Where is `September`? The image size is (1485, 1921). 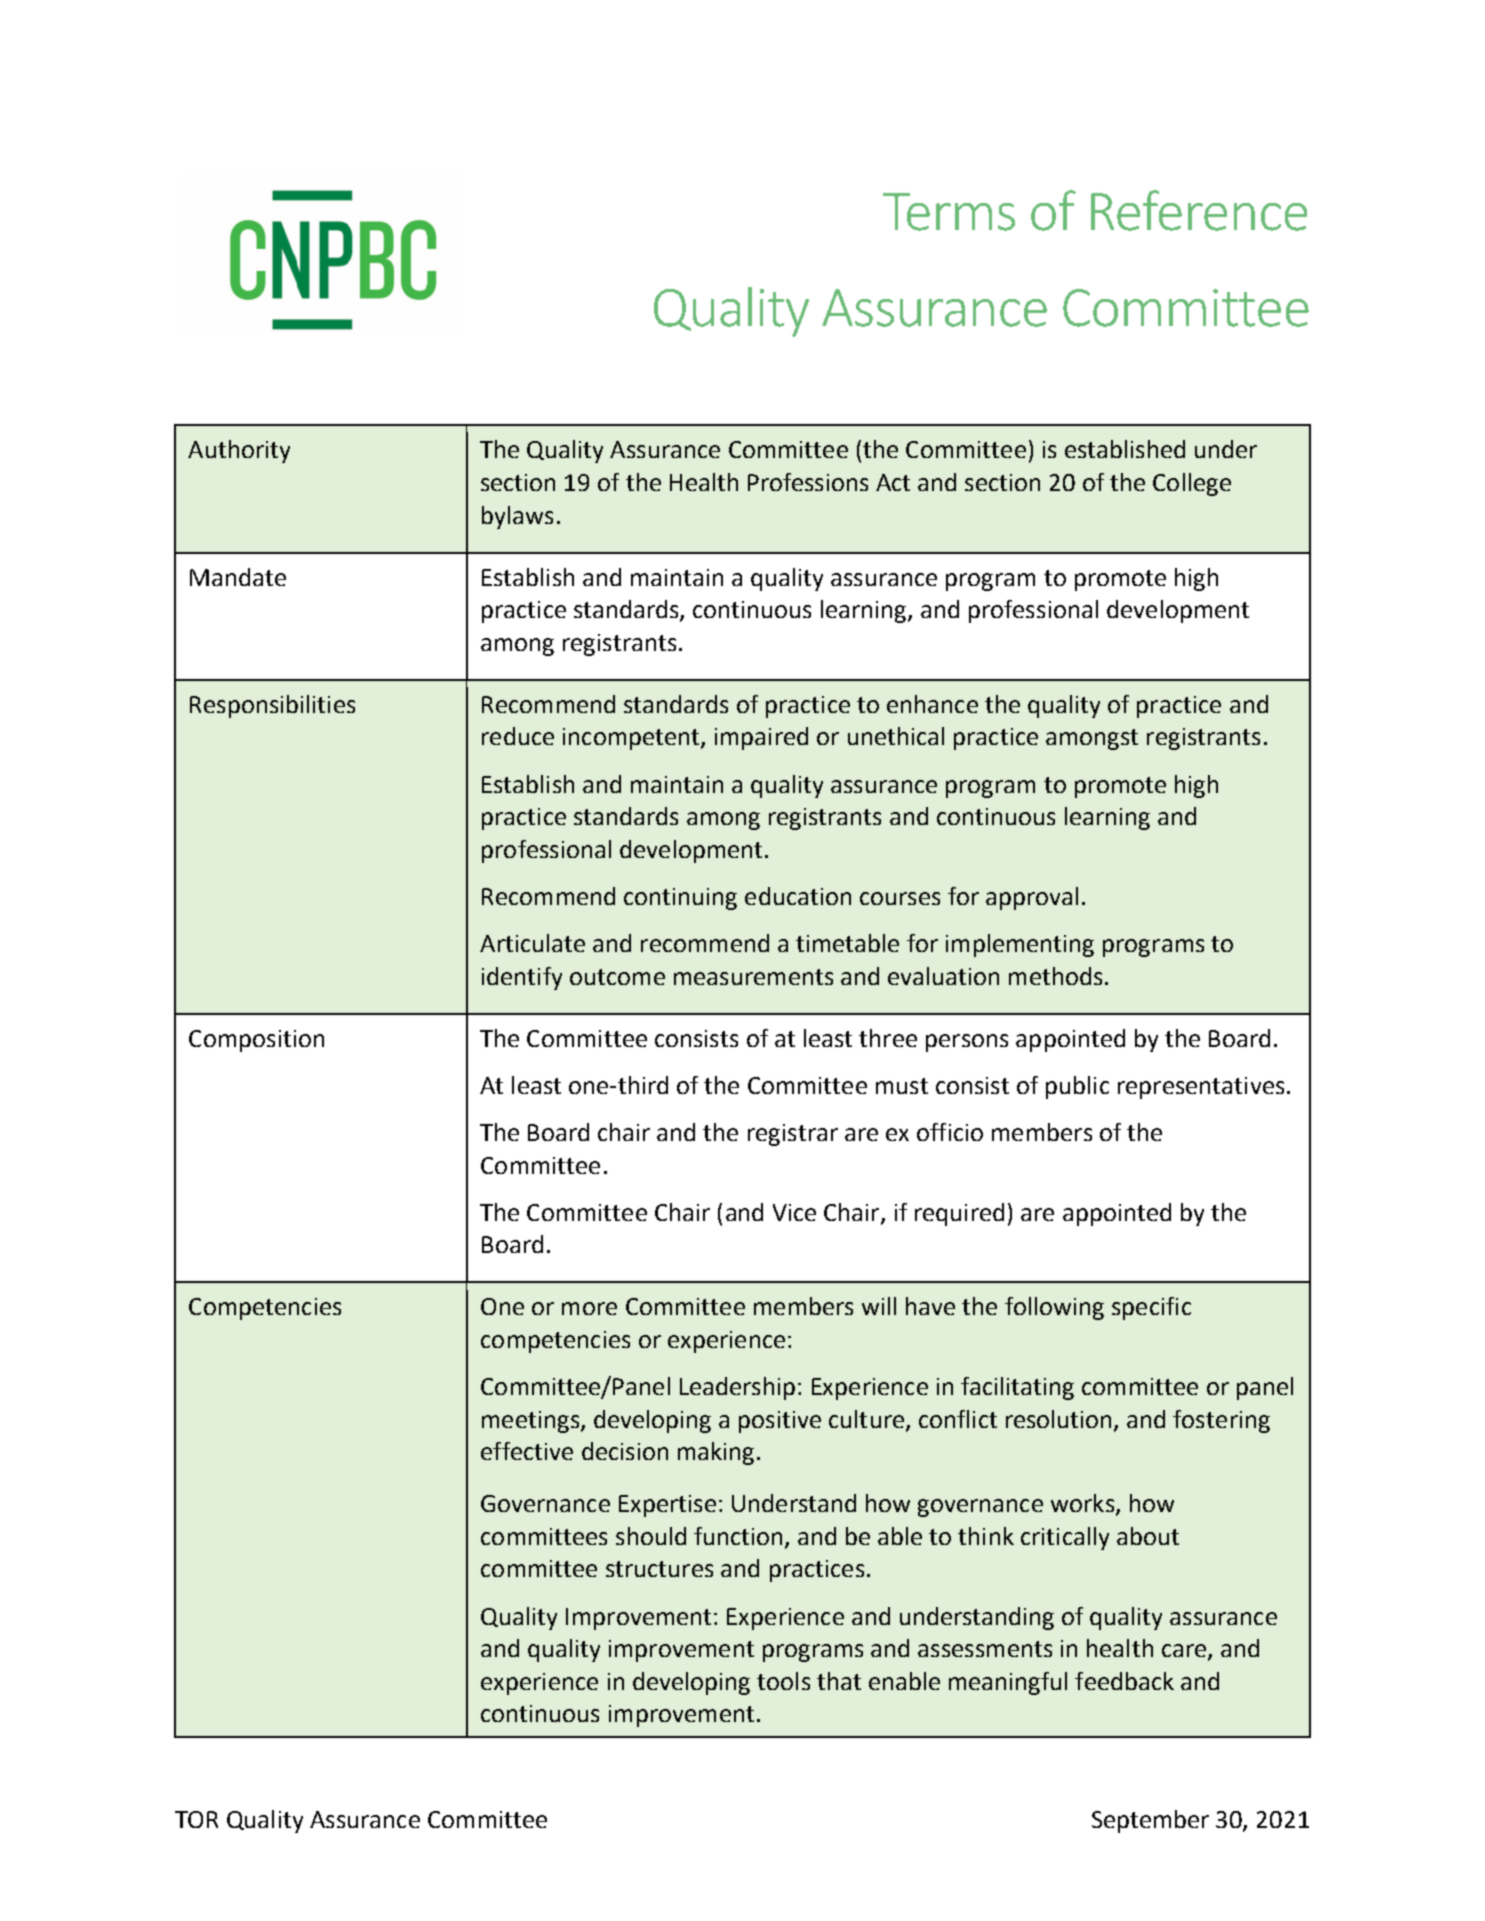 September is located at coordinates (1150, 1821).
